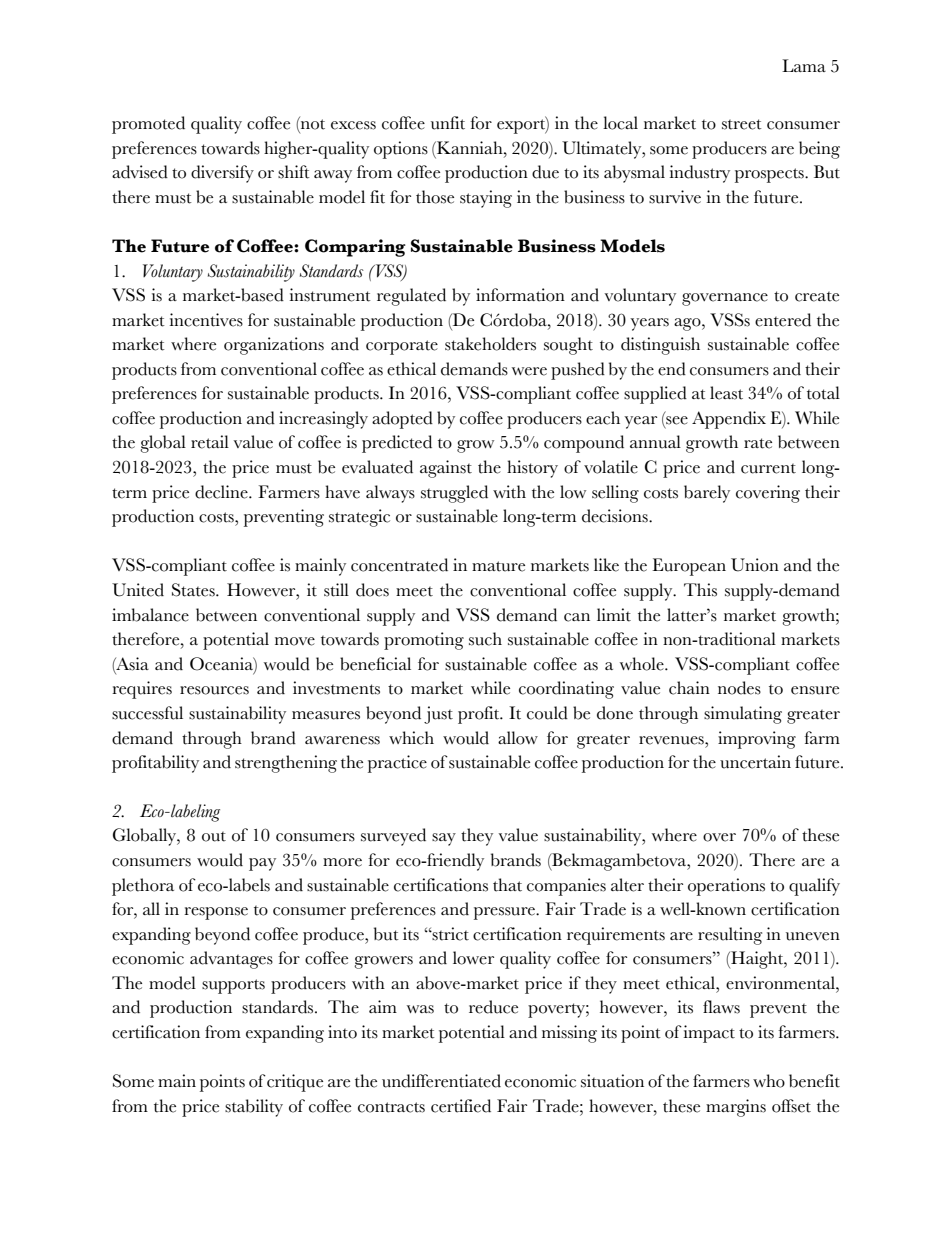 The width and height of the screenshot is (952, 1233). What do you see at coordinates (742, 124) in the screenshot?
I see `street` at bounding box center [742, 124].
